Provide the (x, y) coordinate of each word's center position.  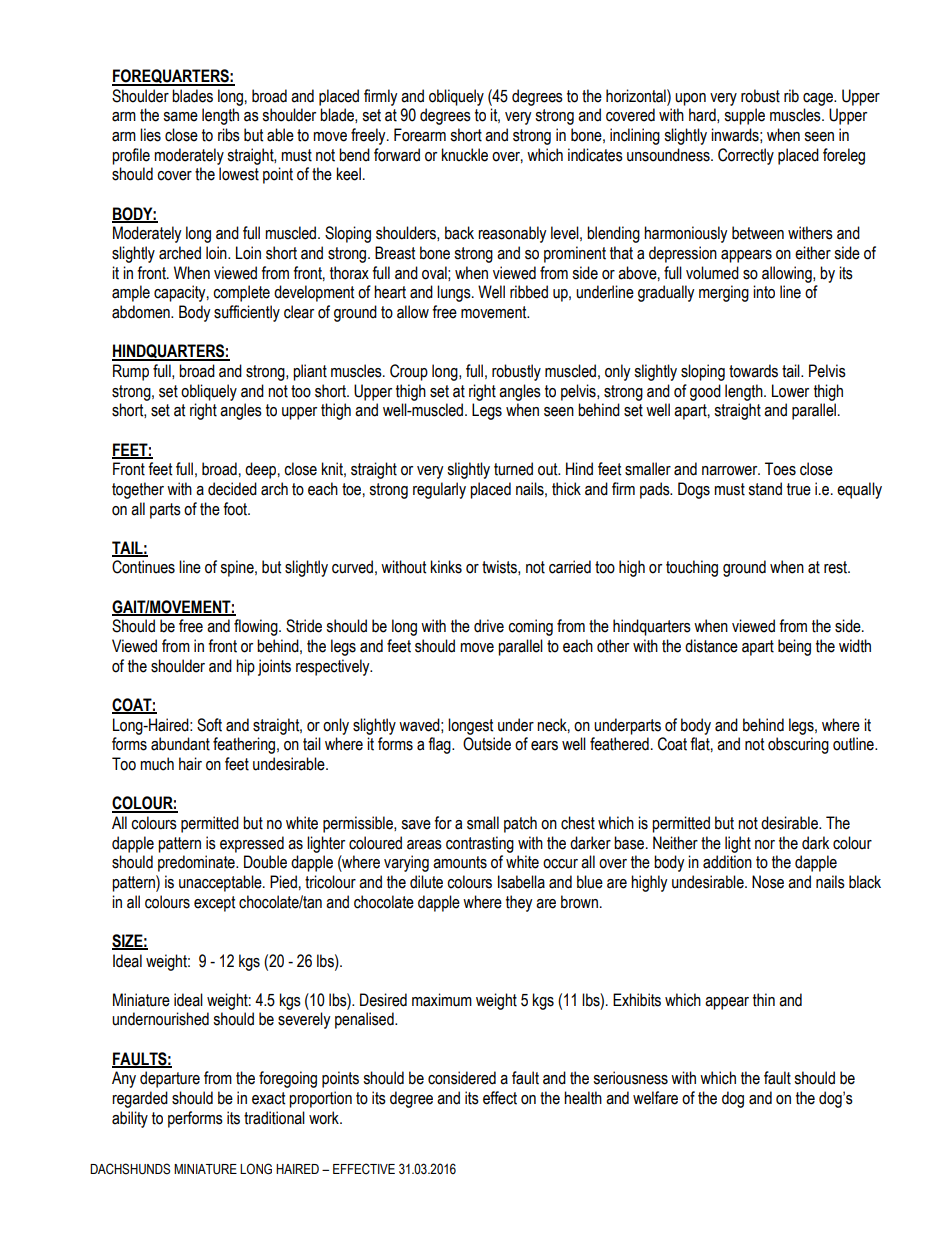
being (794, 647)
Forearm (420, 135)
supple (744, 116)
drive (489, 626)
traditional (274, 1118)
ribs (229, 135)
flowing (257, 627)
